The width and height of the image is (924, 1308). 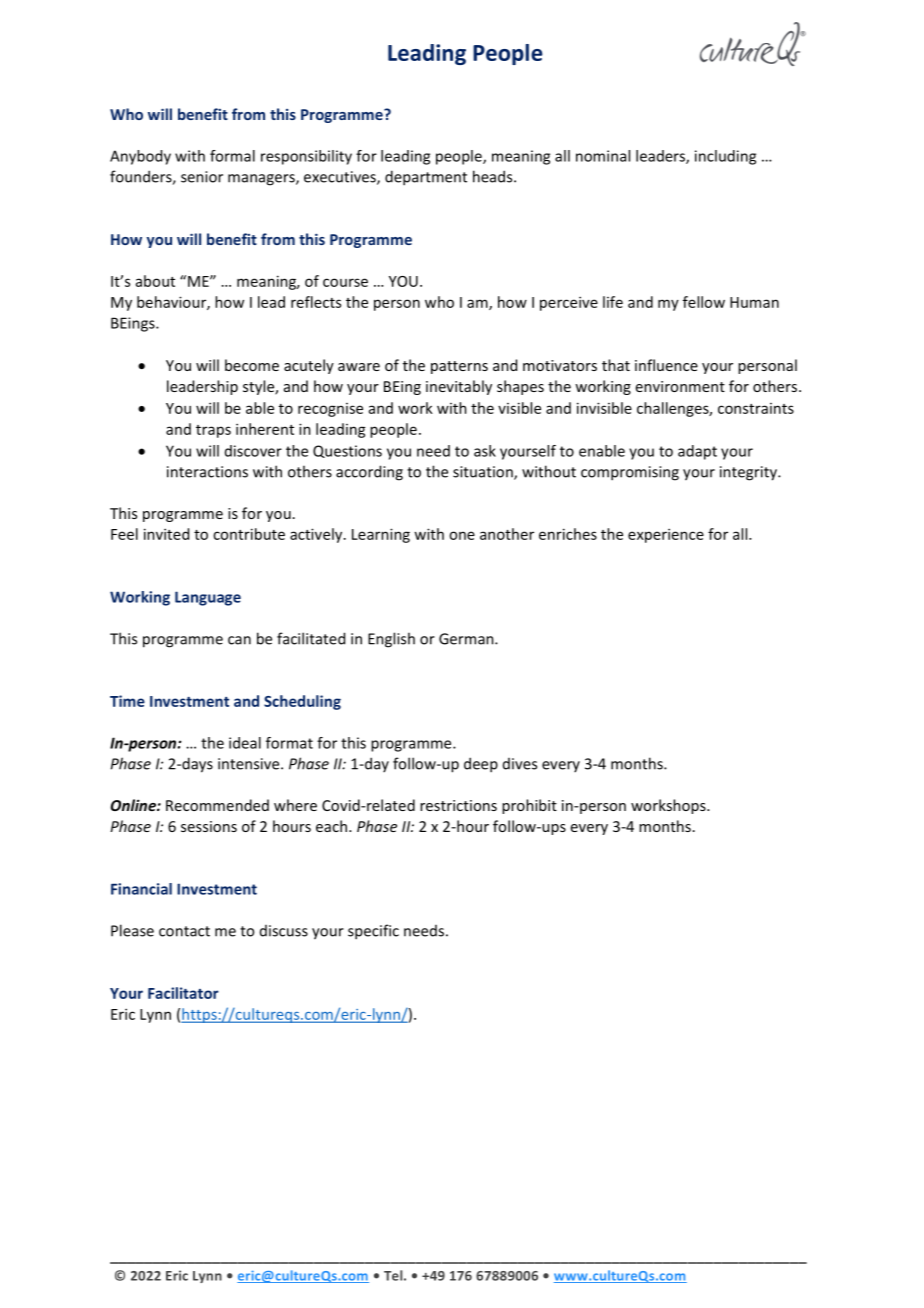 I want to click on Facilitator, so click(x=183, y=993).
